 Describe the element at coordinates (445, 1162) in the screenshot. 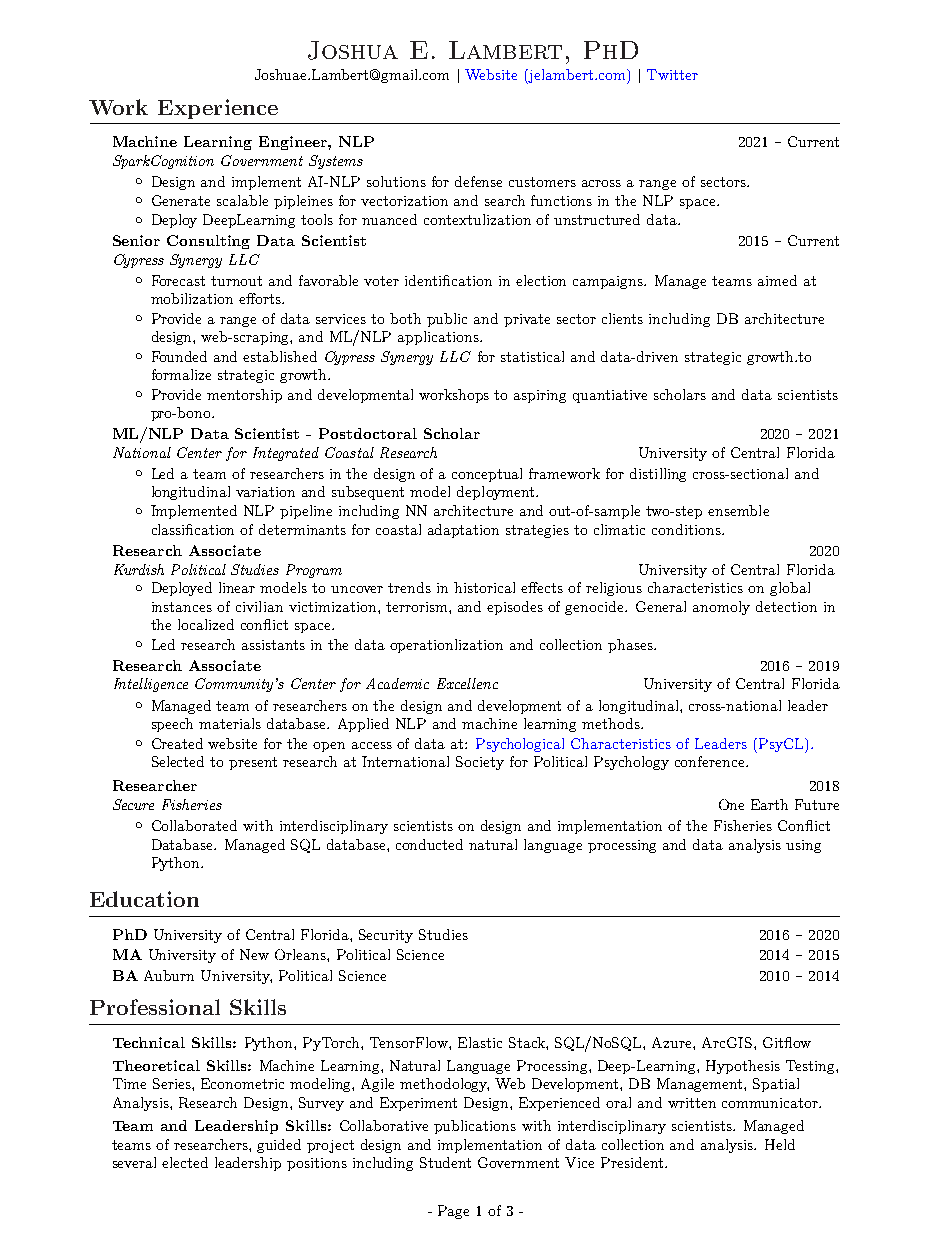

I see `Student` at that location.
